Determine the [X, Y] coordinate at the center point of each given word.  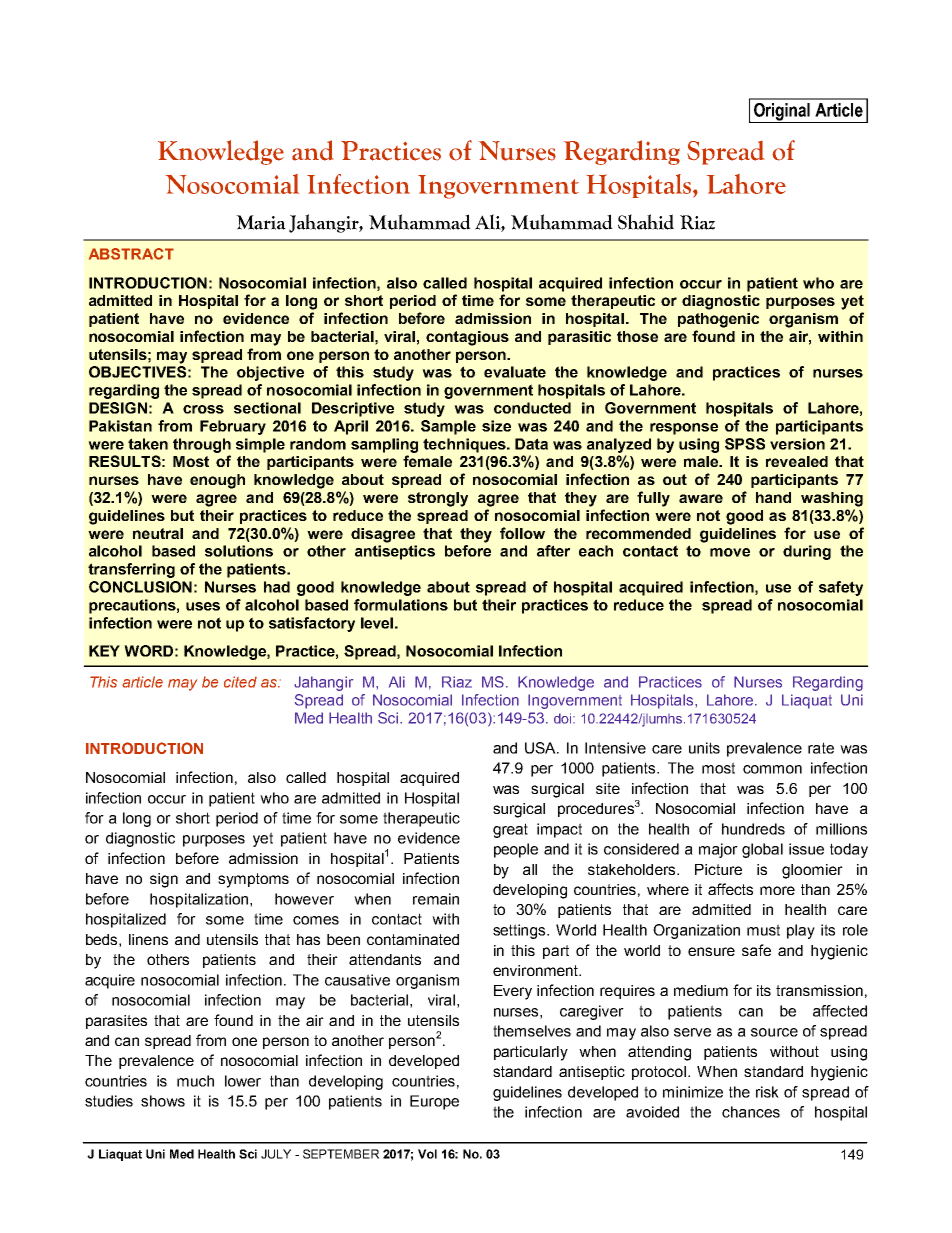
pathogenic [718, 320]
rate [821, 748]
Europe [434, 1102]
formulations [401, 605]
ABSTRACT [131, 254]
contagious [467, 338]
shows [163, 1101]
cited [240, 682]
